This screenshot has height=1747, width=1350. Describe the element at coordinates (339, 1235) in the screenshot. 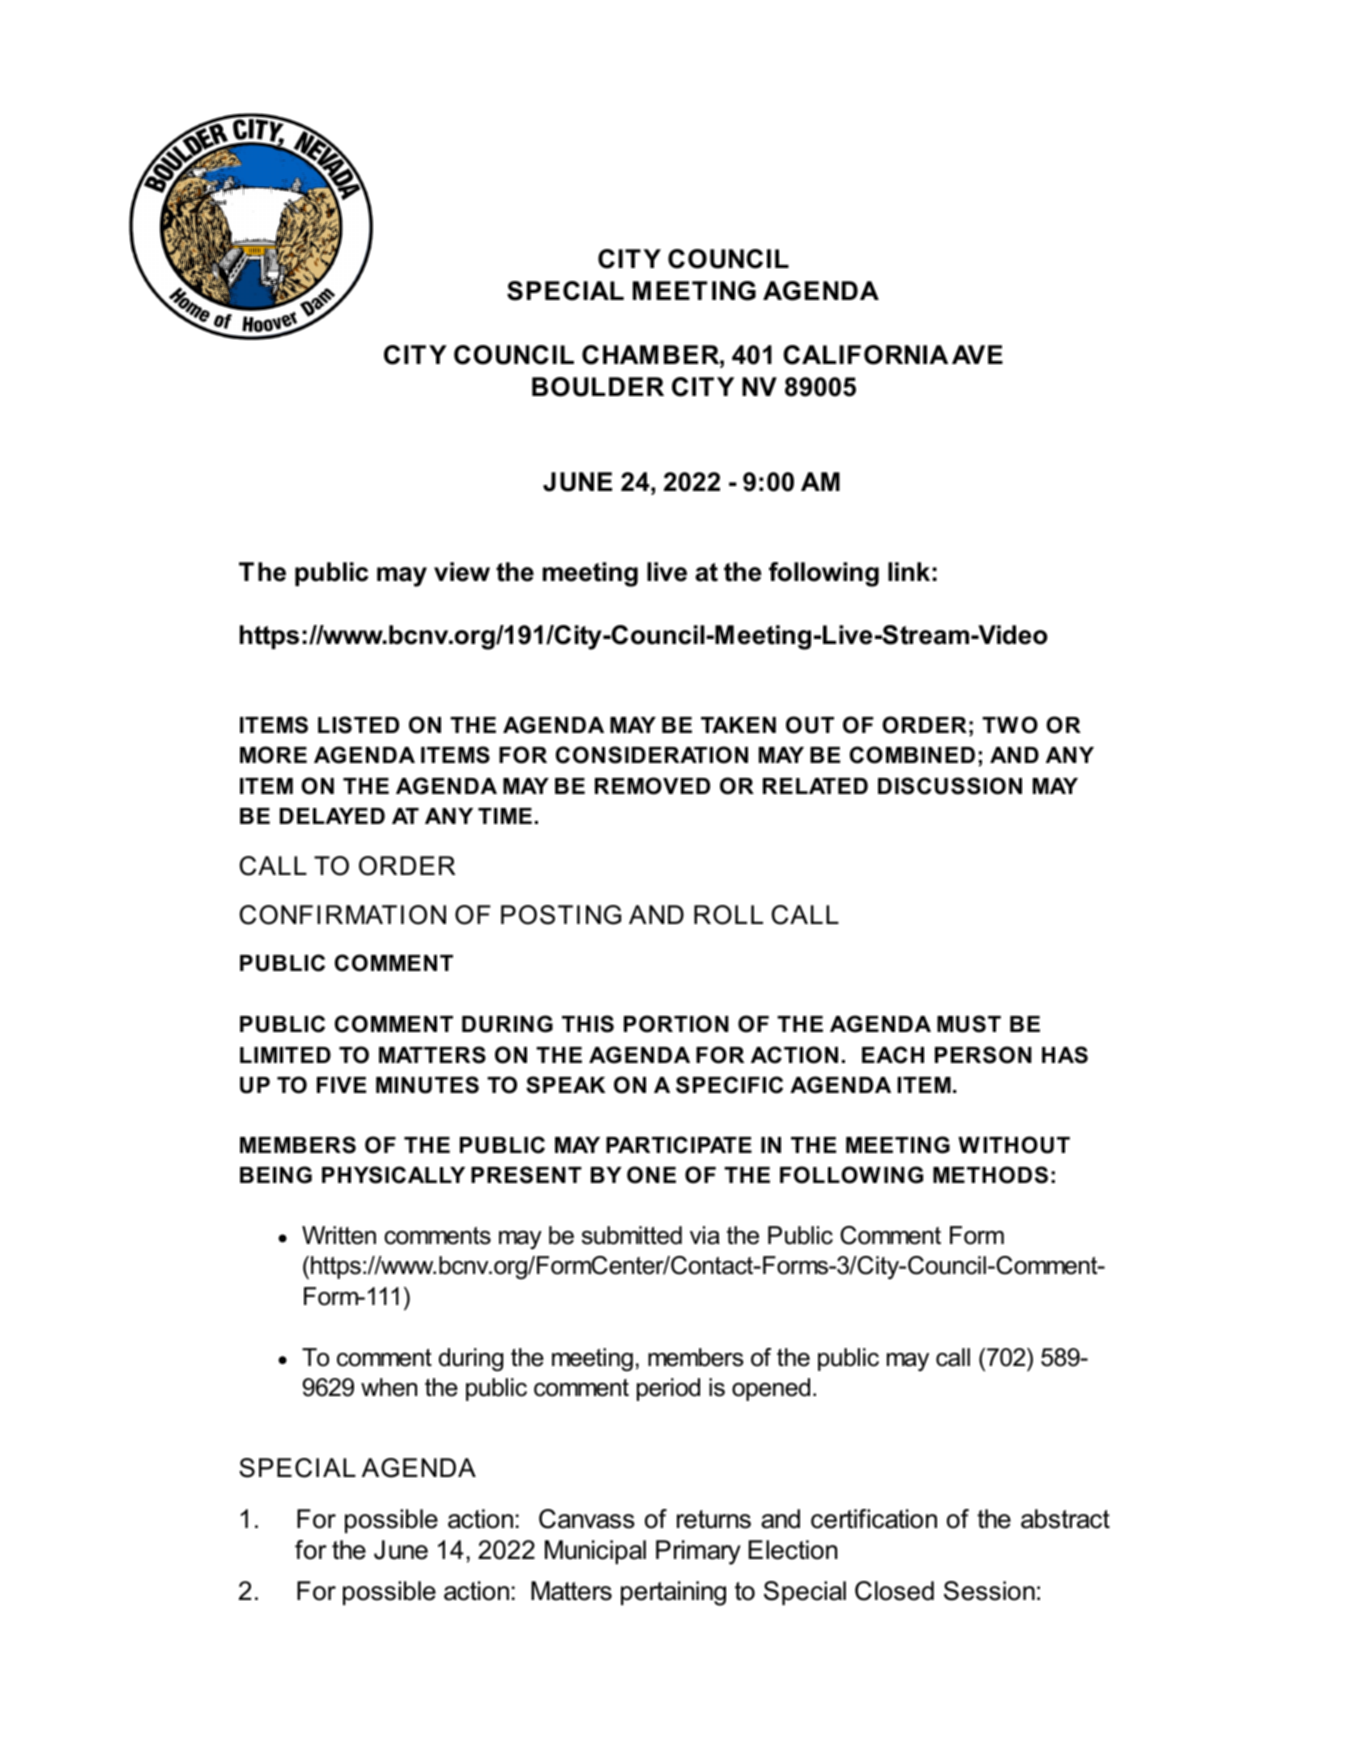

I see `Written` at that location.
